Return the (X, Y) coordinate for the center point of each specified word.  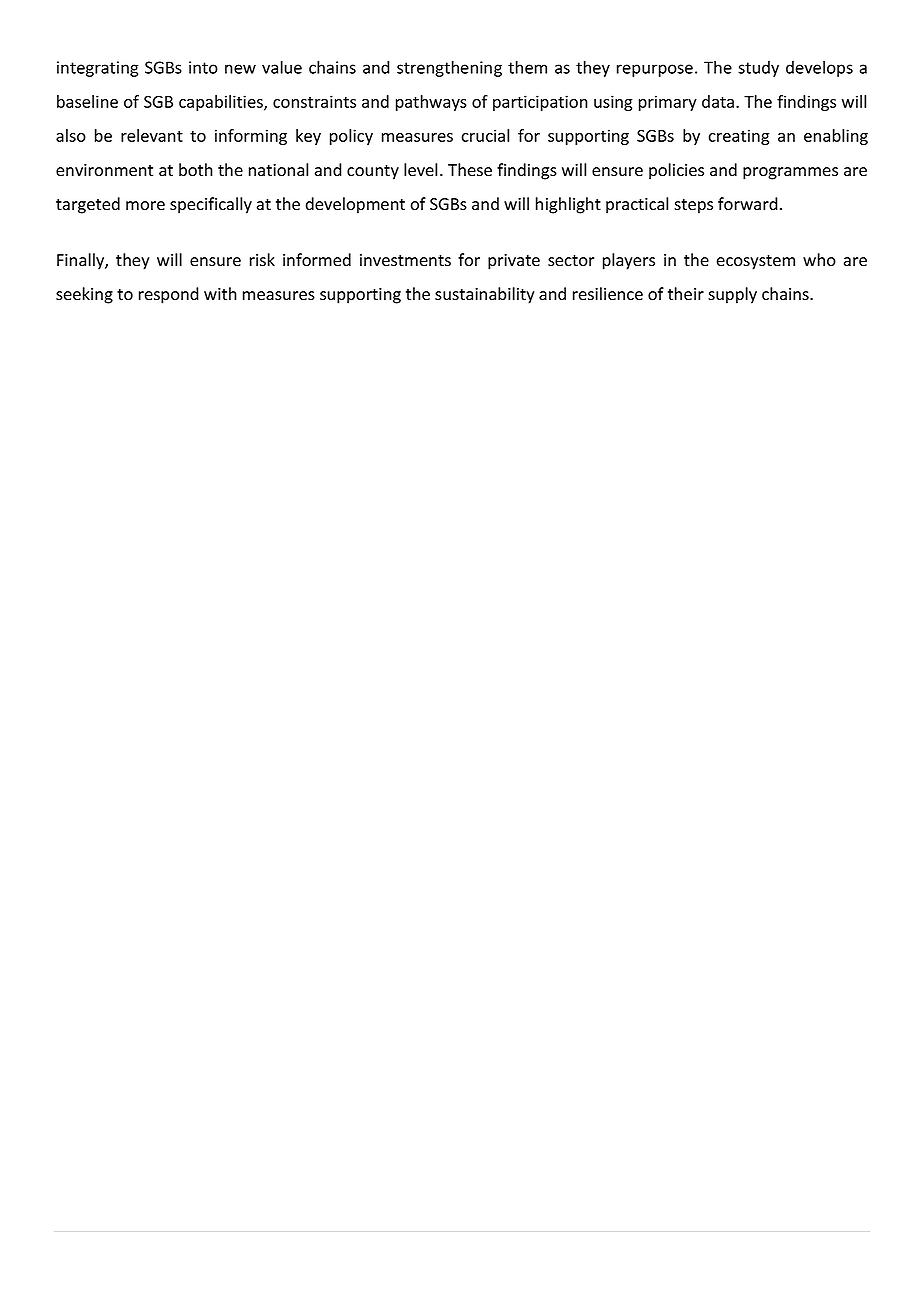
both (196, 170)
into (203, 67)
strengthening (449, 69)
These (470, 170)
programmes (790, 173)
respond (169, 295)
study (758, 69)
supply (732, 295)
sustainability (485, 295)
